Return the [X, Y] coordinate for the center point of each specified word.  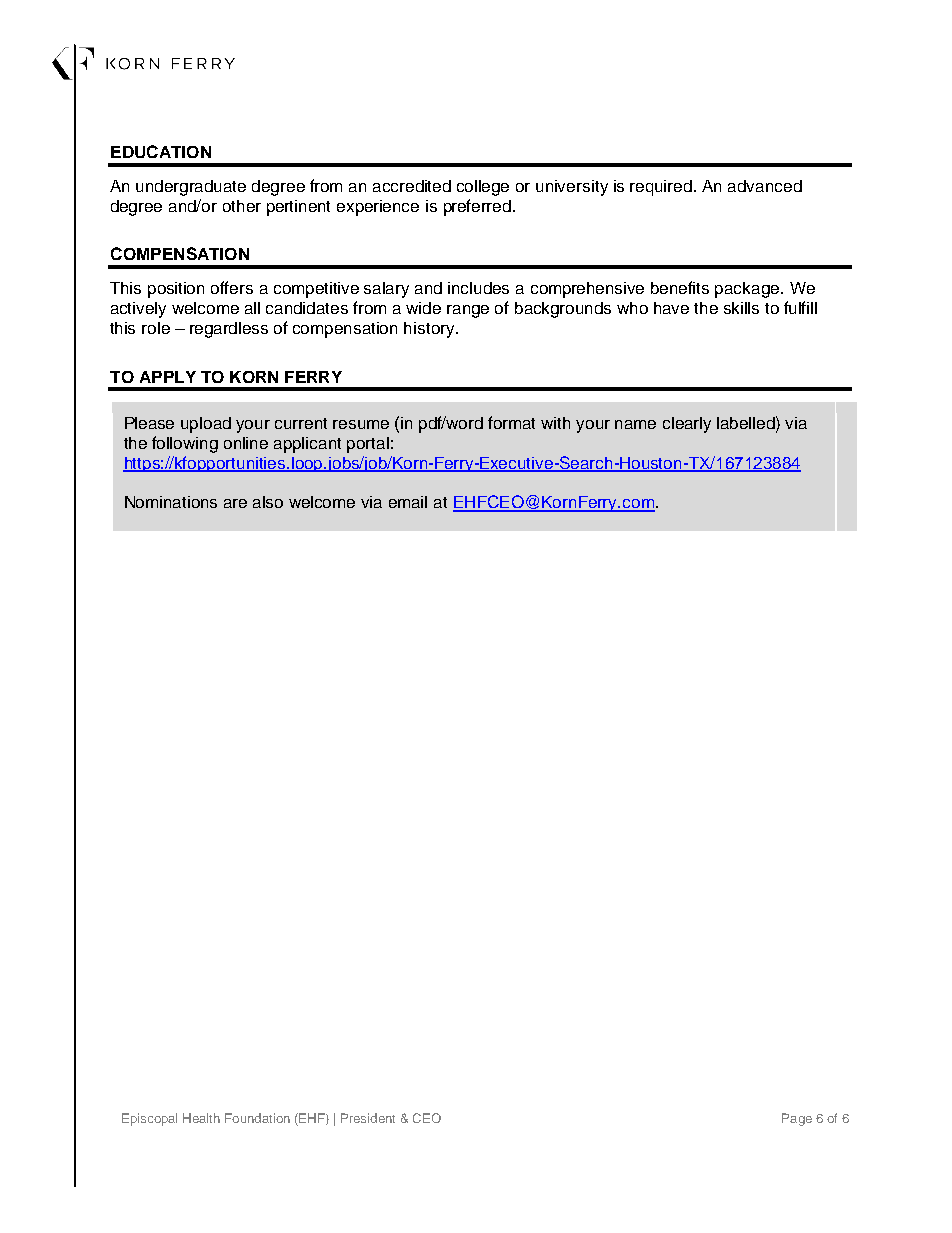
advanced [765, 186]
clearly [687, 425]
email [408, 502]
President [368, 1118]
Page [797, 1119]
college [483, 188]
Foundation [257, 1118]
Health [201, 1118]
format [511, 422]
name [635, 424]
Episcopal [149, 1119]
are [235, 503]
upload [206, 425]
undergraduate [191, 188]
